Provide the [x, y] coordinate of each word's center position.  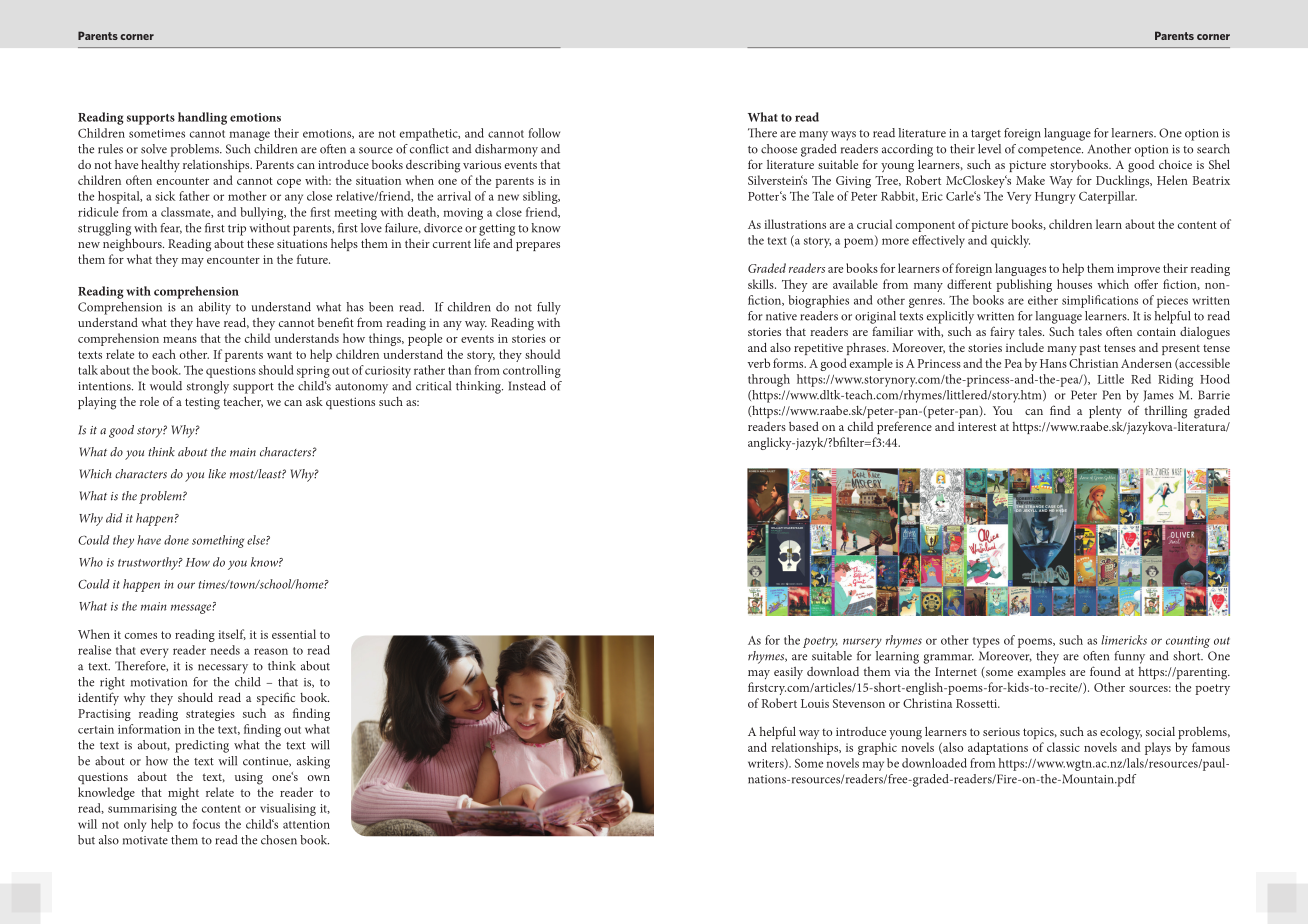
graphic [877, 748]
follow [544, 133]
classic [1063, 747]
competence [1050, 151]
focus [206, 824]
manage [249, 136]
